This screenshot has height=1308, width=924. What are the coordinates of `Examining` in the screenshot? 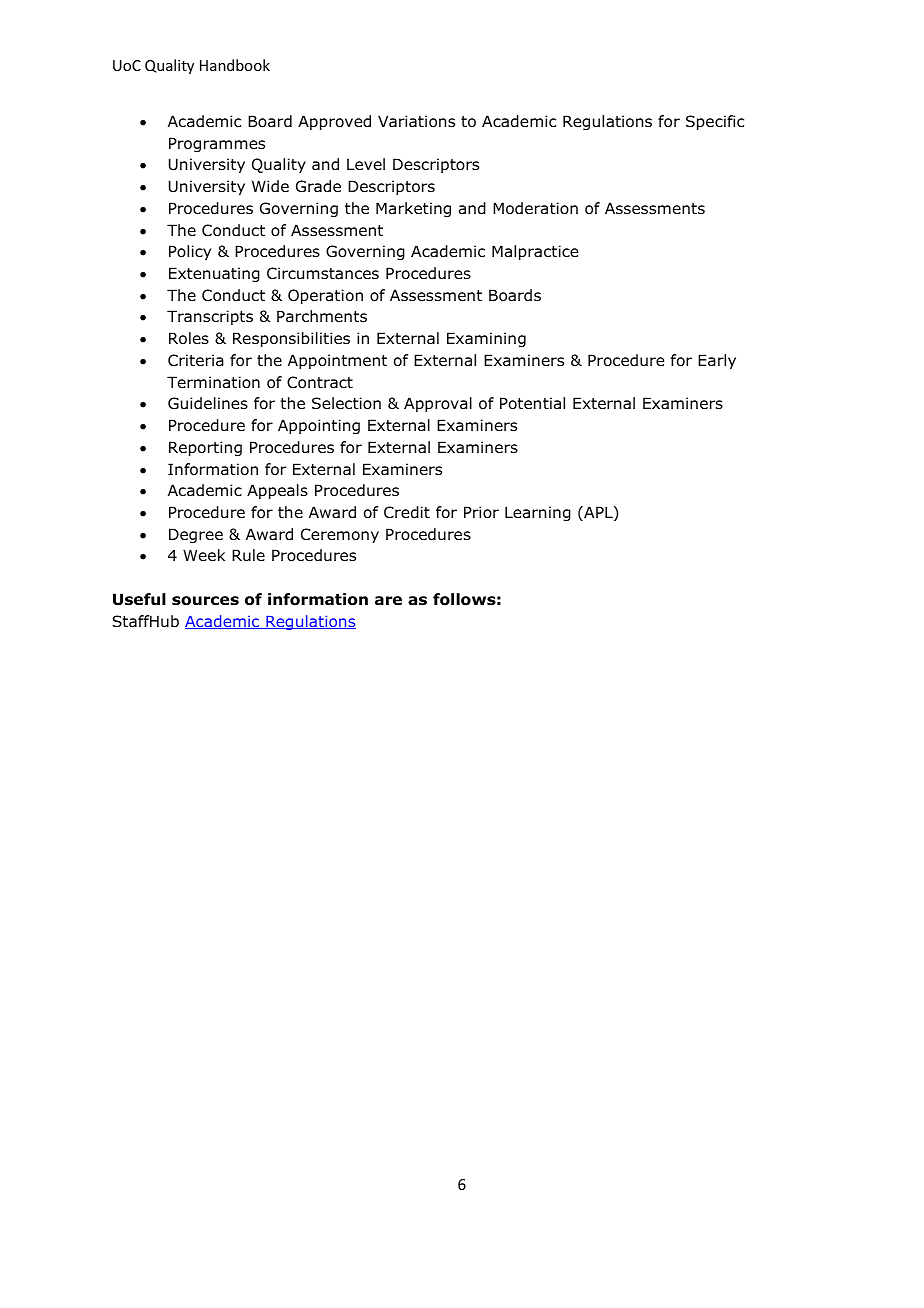 It's located at (486, 339).
